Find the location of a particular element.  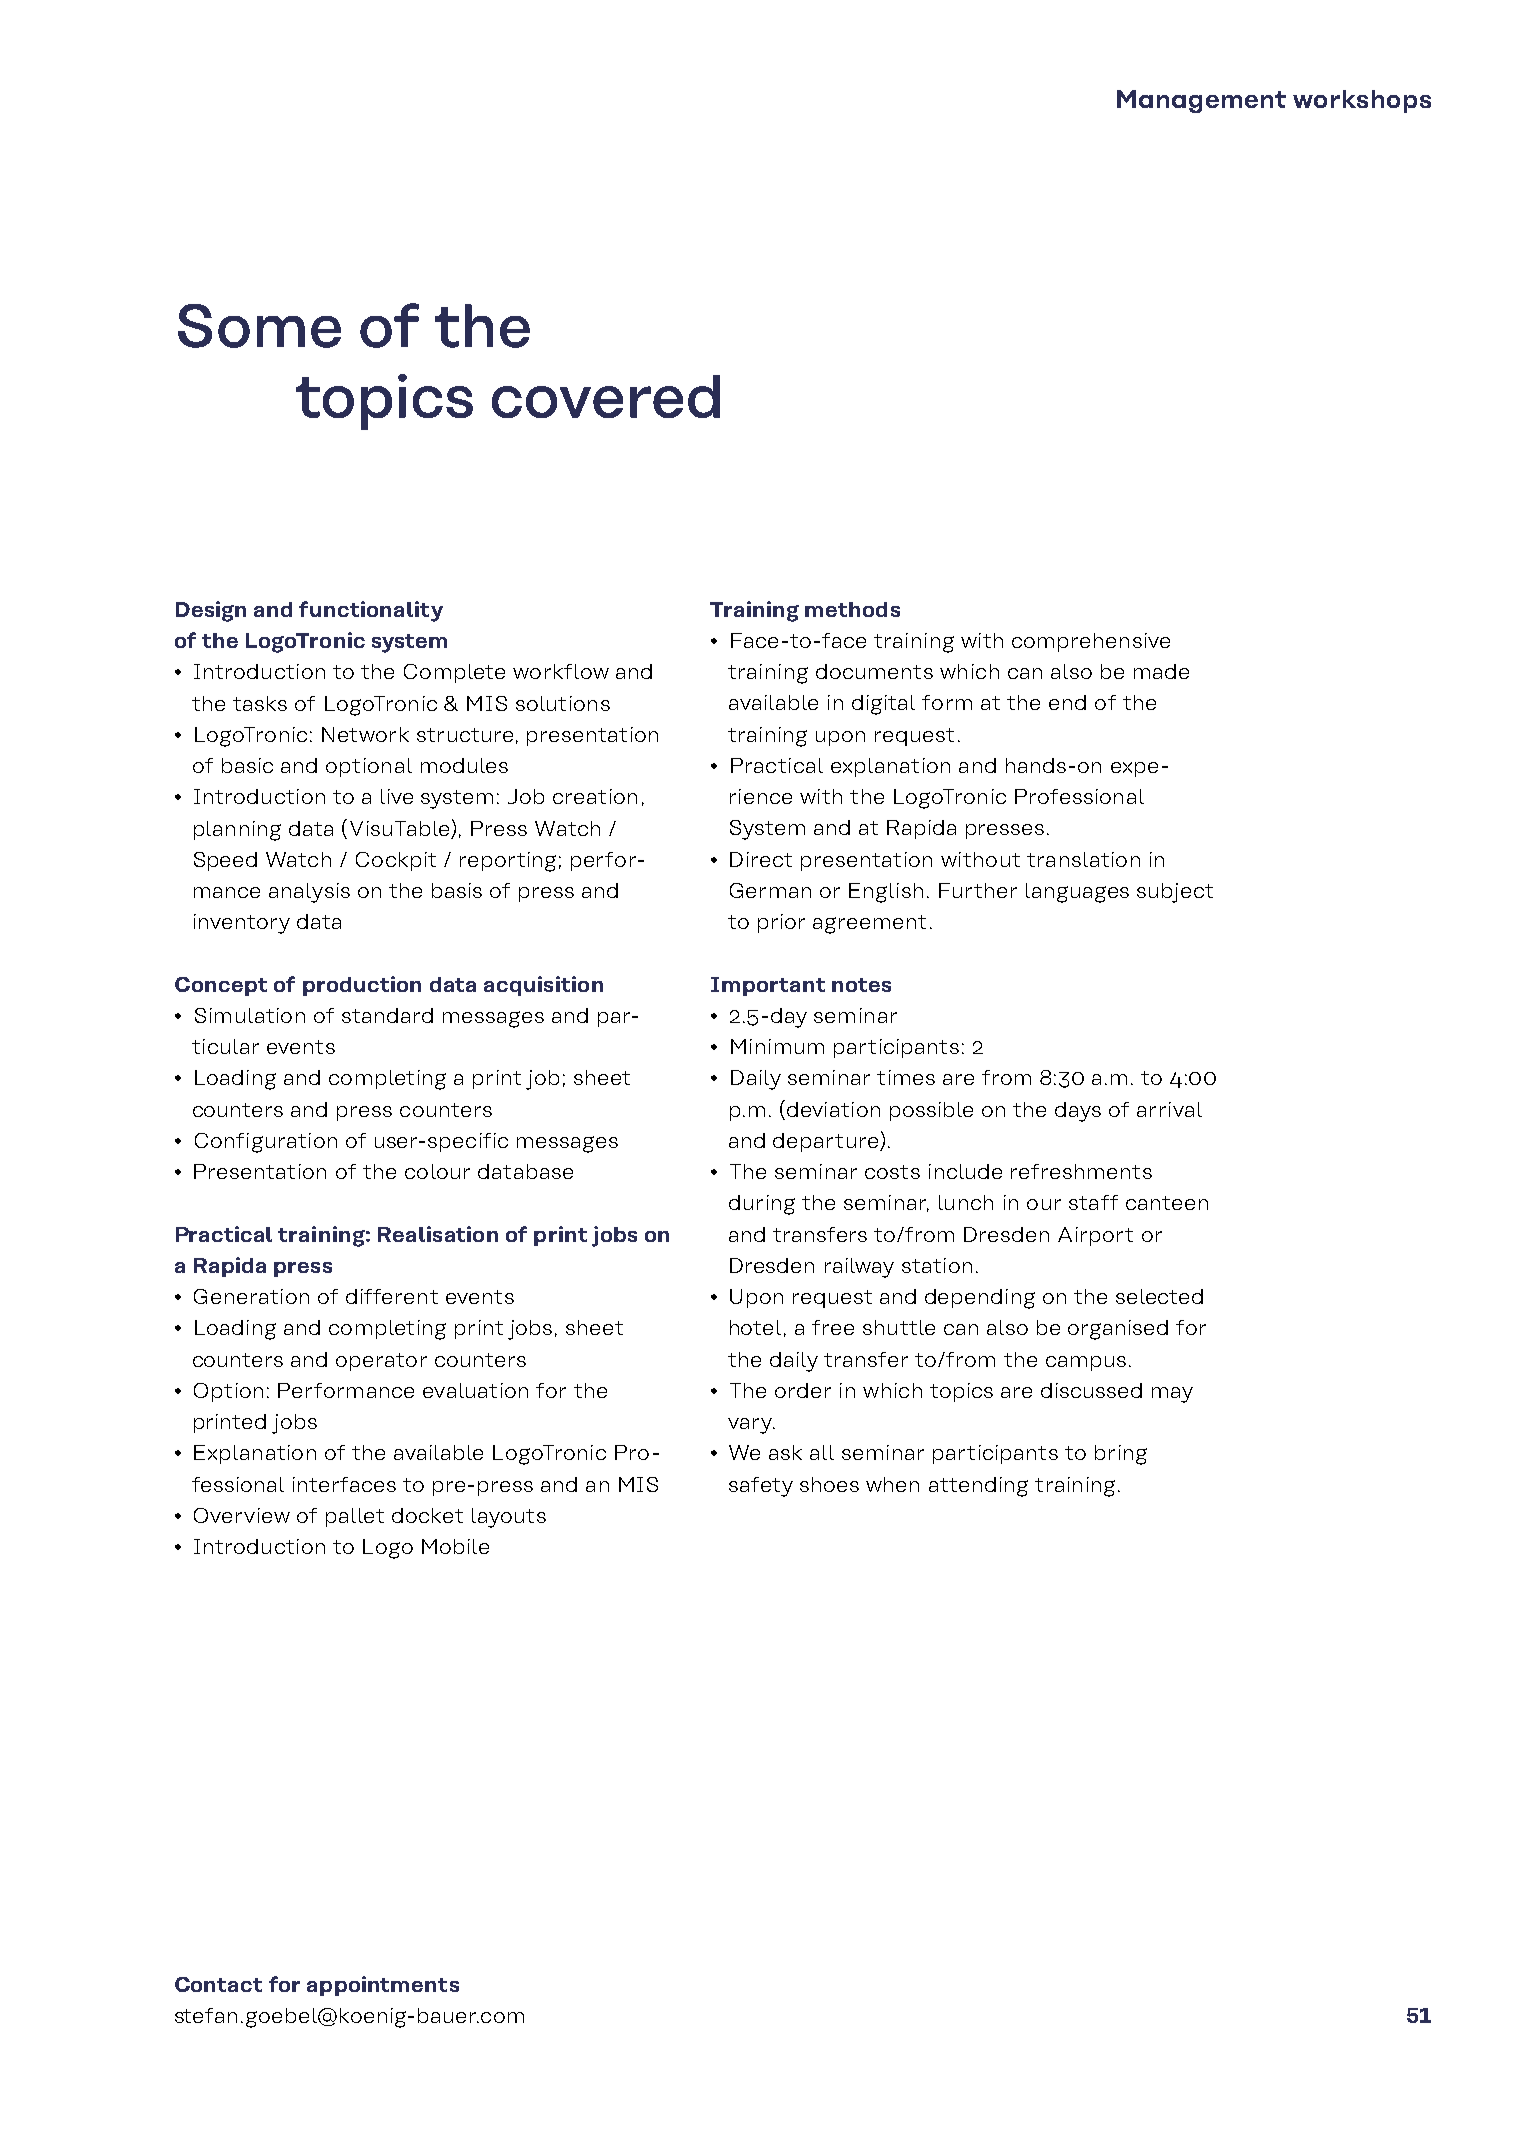

functionality is located at coordinates (371, 611).
